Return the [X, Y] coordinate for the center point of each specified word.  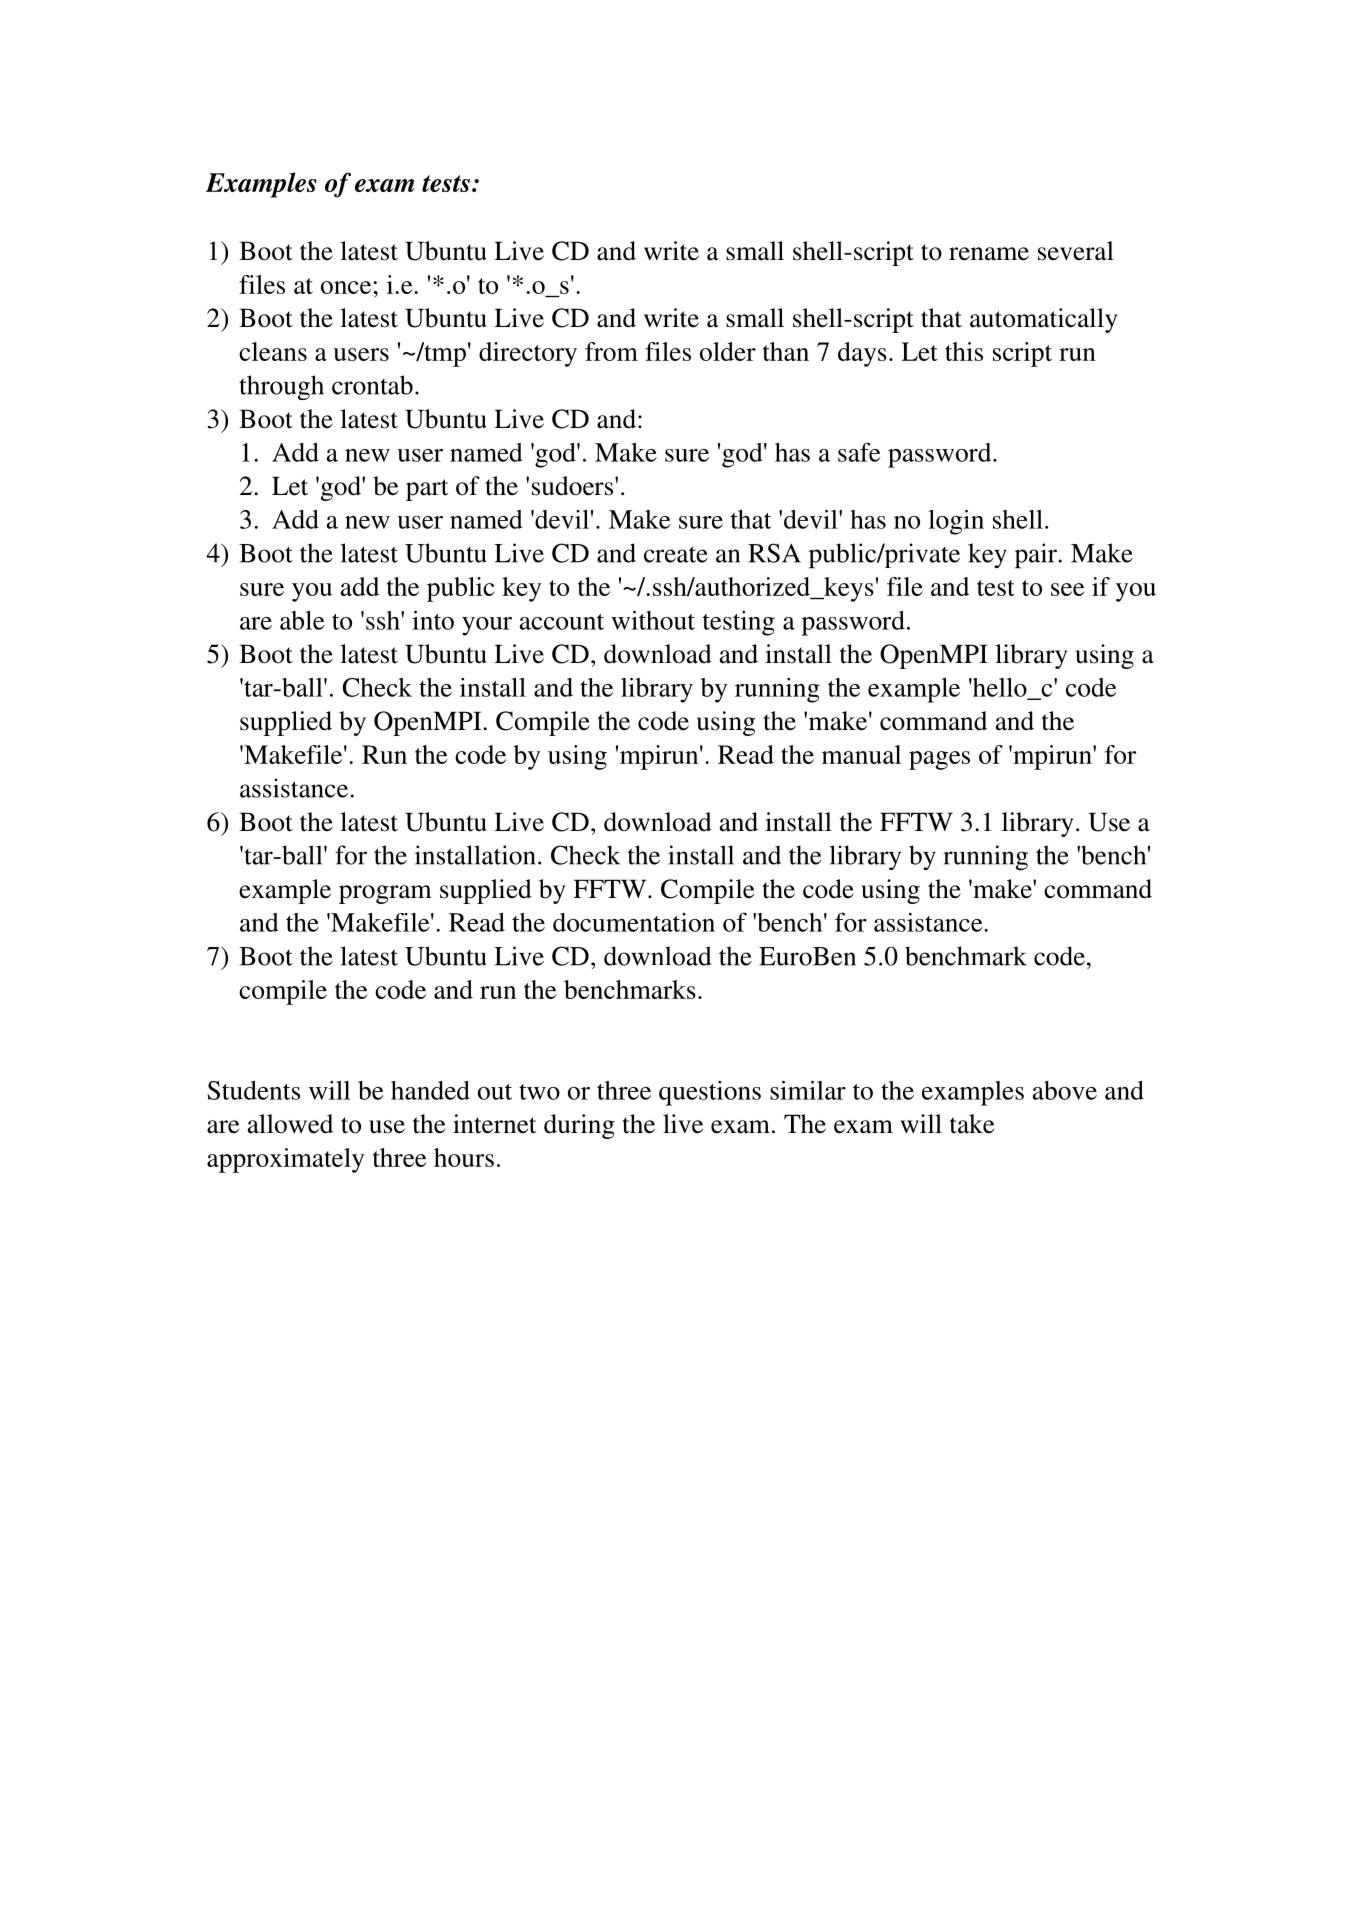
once [347, 287]
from [611, 351]
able [302, 620]
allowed [290, 1124]
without [653, 620]
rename [989, 254]
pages [939, 760]
